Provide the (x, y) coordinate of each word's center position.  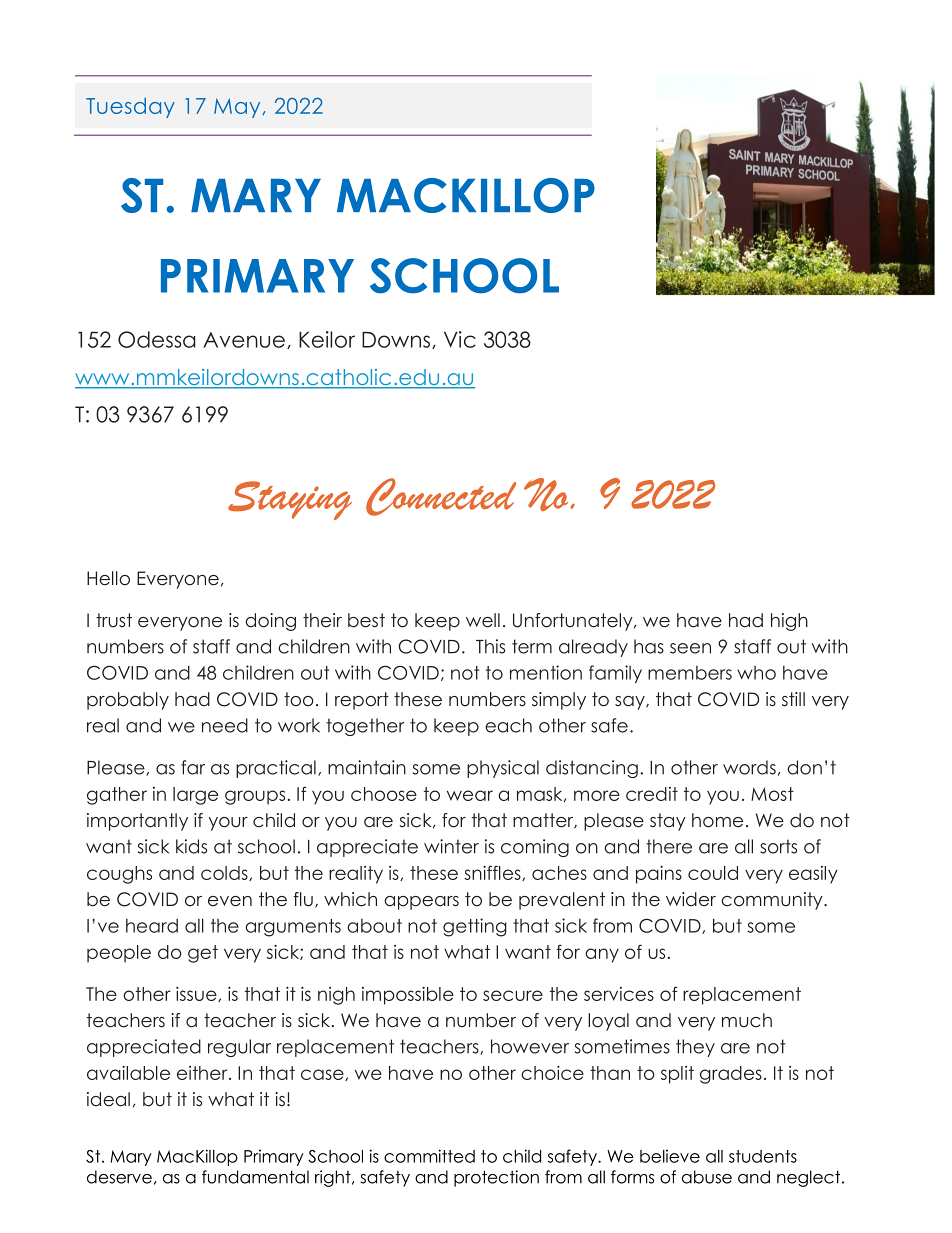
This (490, 646)
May (238, 108)
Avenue (245, 340)
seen (690, 648)
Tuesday (130, 107)
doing (270, 622)
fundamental (255, 1177)
